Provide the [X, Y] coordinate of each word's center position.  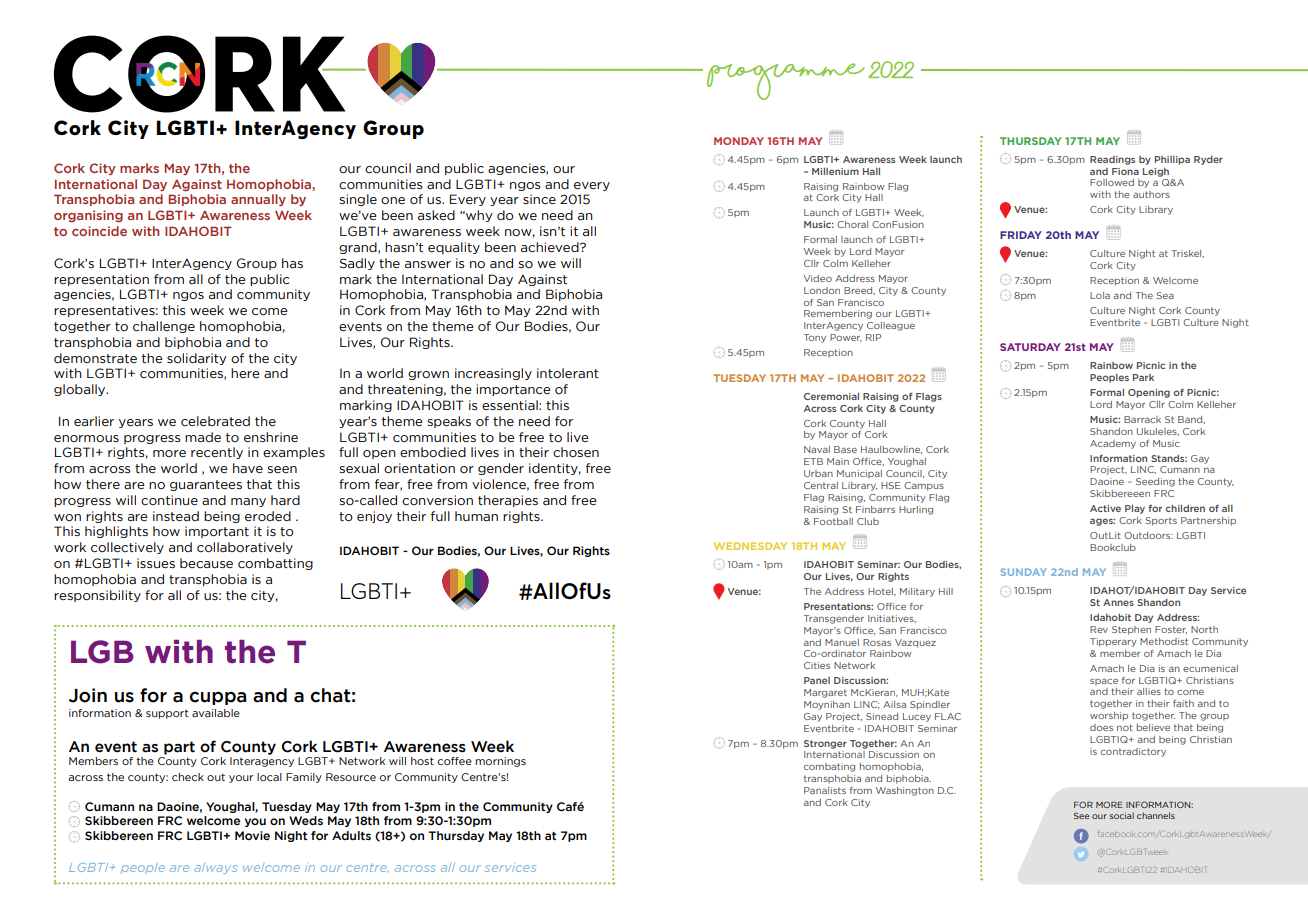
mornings [501, 762]
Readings [1112, 160]
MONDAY [739, 141]
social [1122, 815]
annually [258, 200]
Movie [252, 835]
